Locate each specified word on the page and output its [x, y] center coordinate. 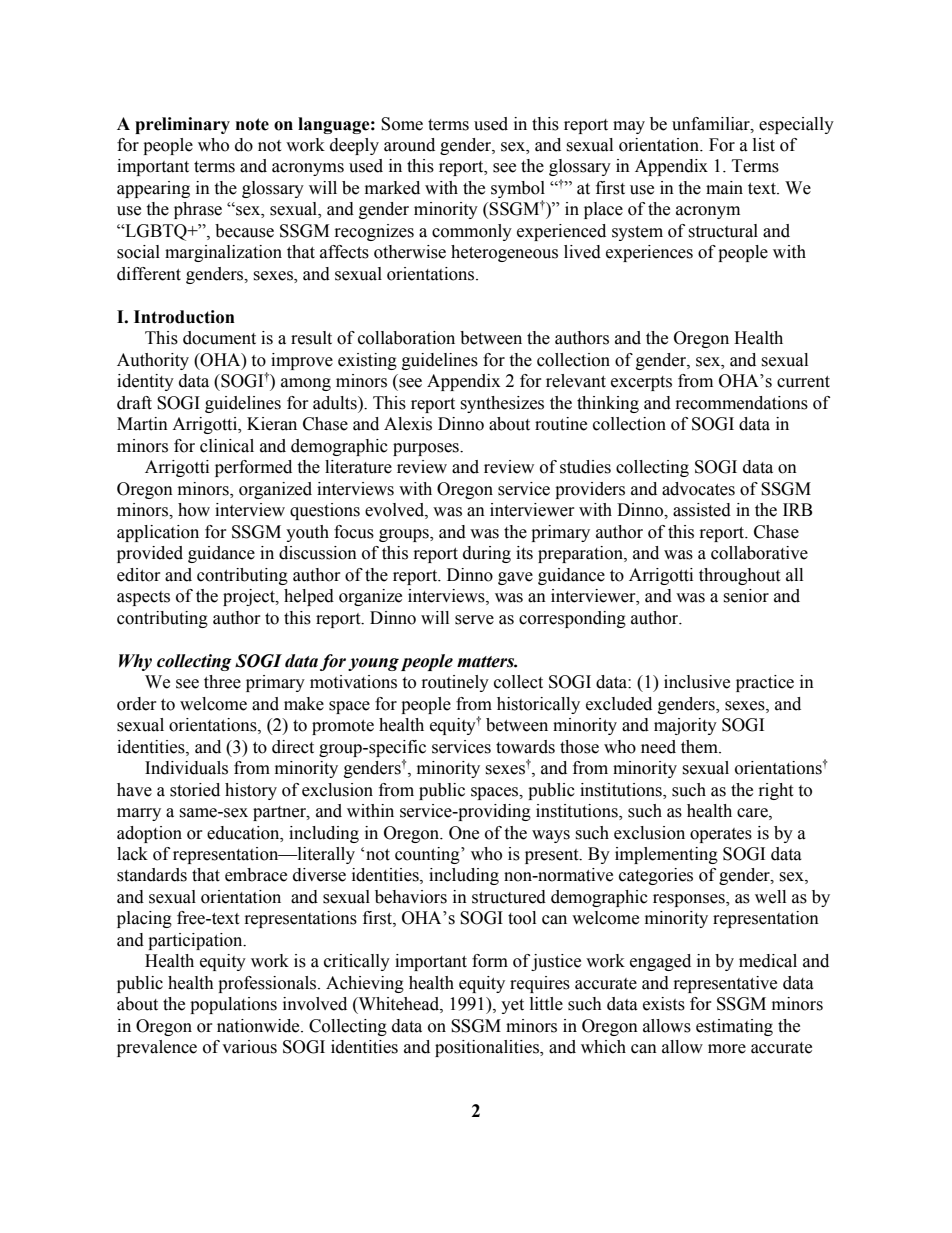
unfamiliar [712, 124]
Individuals [186, 768]
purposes [427, 449]
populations [233, 1005]
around [409, 145]
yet [512, 1006]
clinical [227, 446]
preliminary [182, 125]
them [700, 747]
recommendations [742, 403]
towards [525, 747]
